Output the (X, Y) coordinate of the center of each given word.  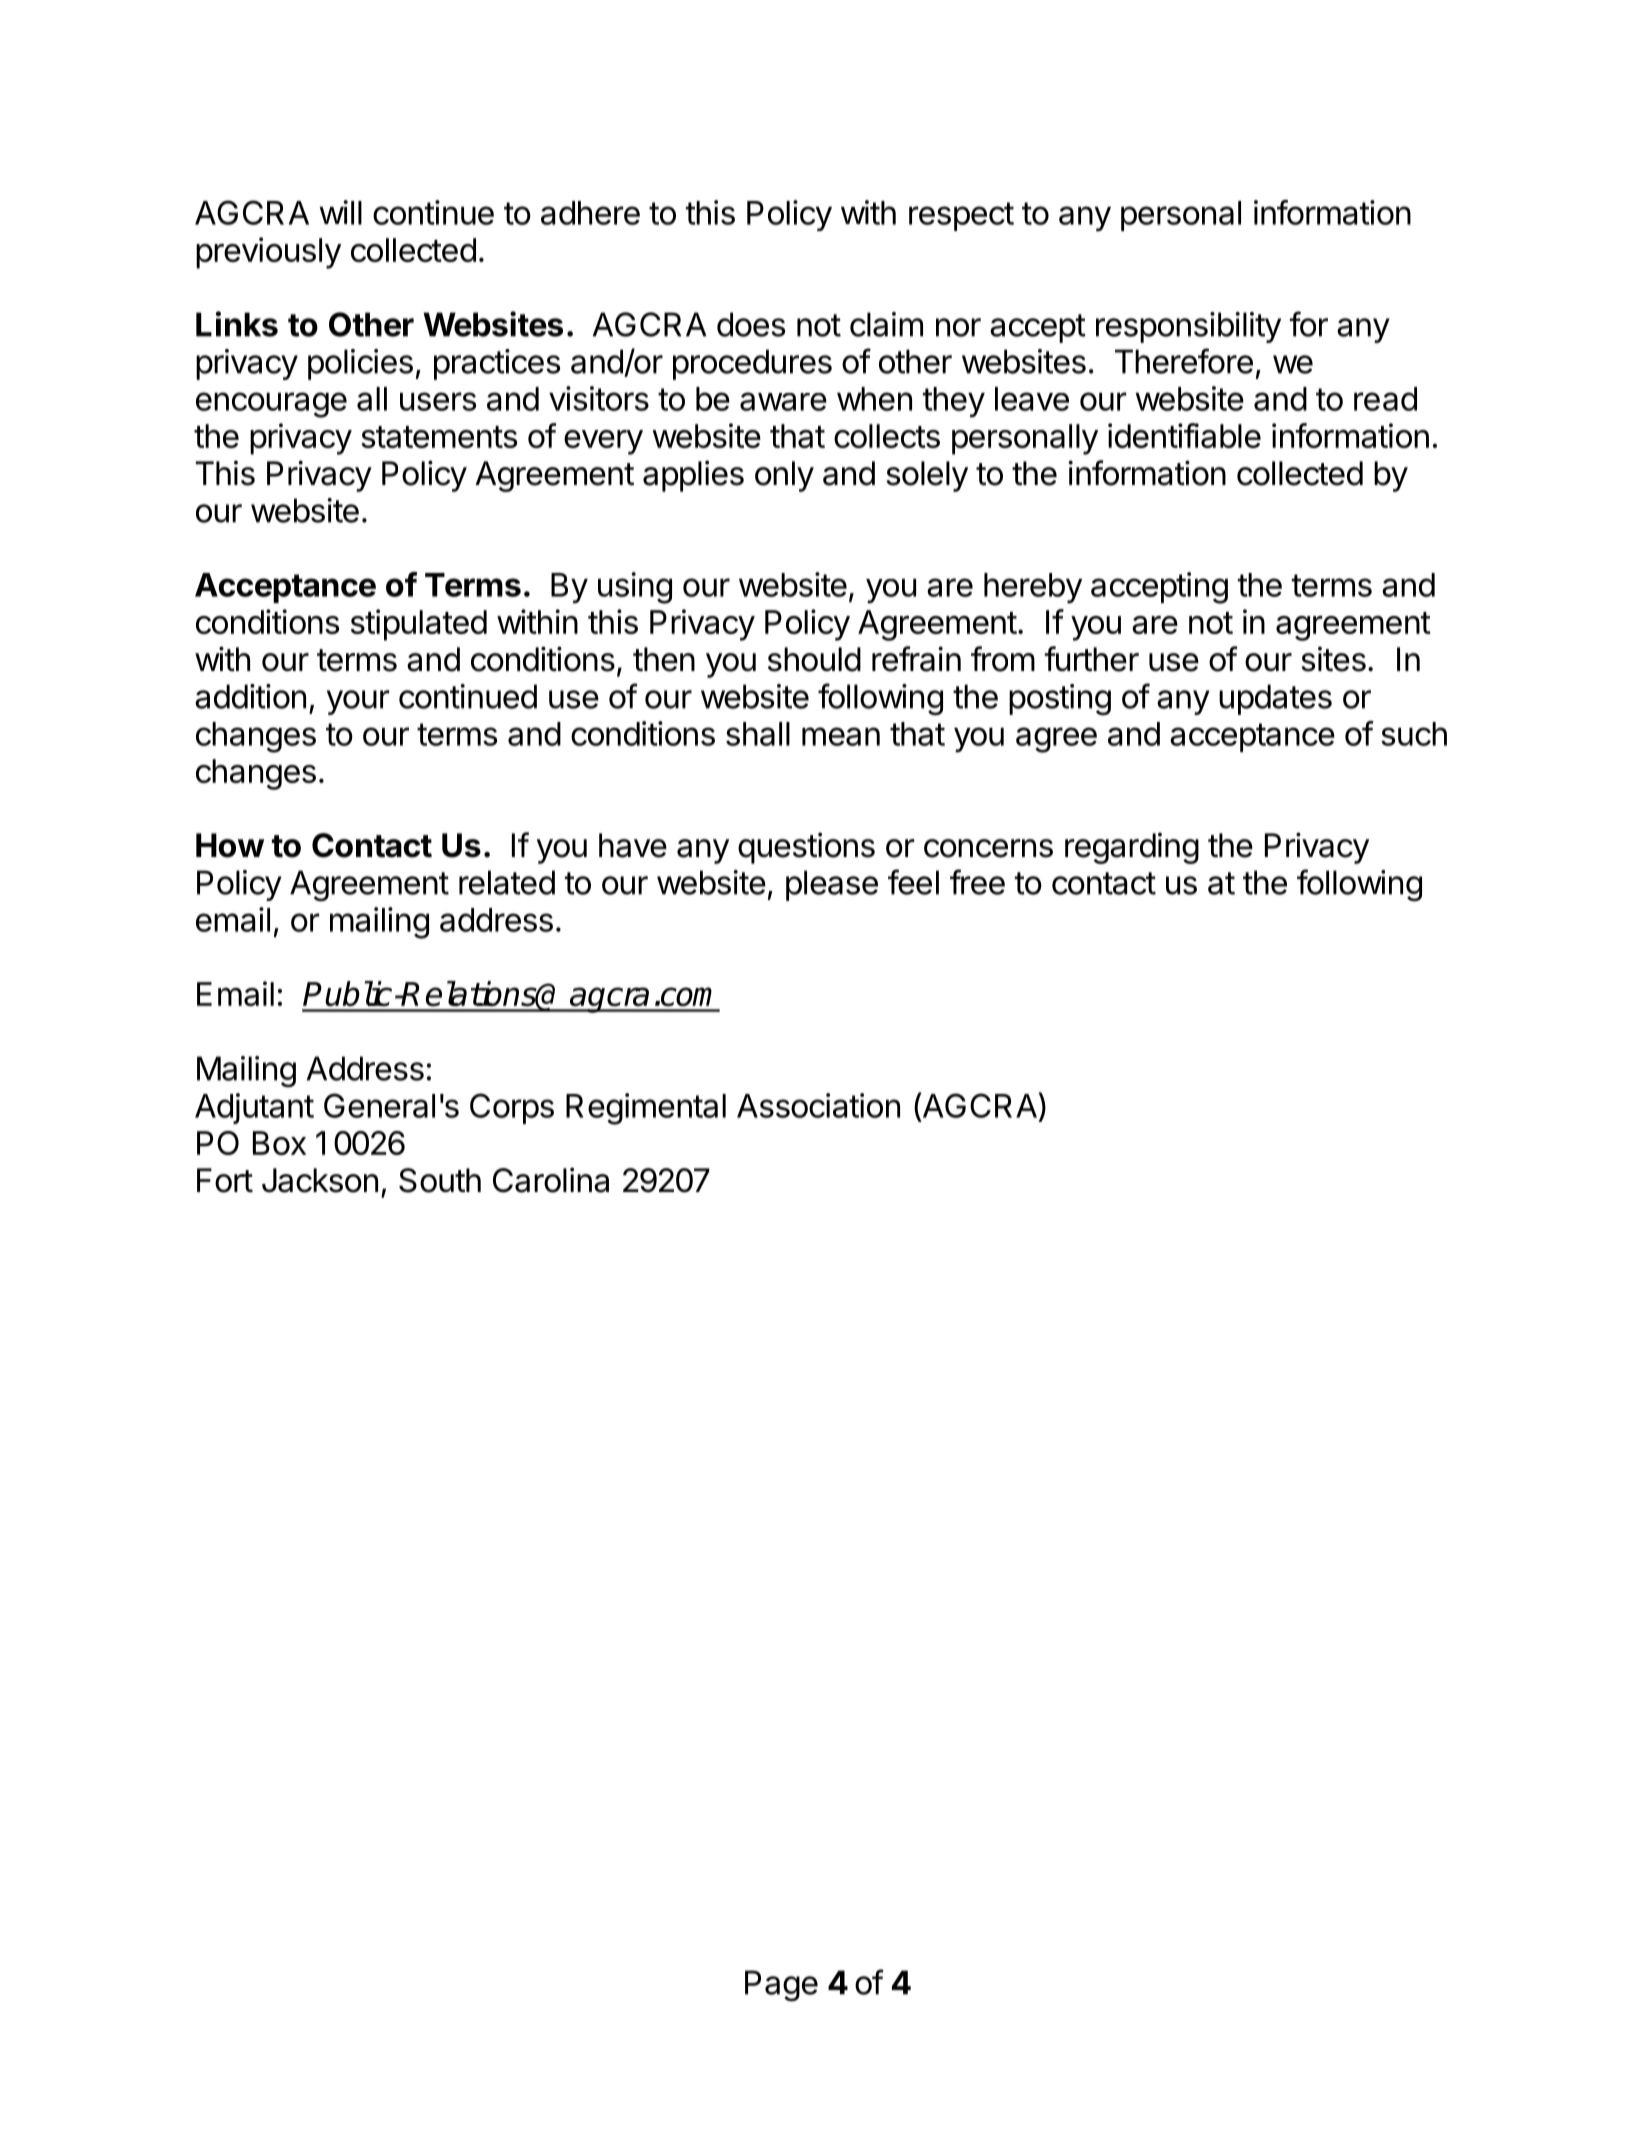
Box (279, 1143)
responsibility (1188, 327)
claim (886, 324)
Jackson (320, 1180)
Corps (512, 1108)
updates (1275, 699)
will (340, 212)
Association (818, 1105)
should (814, 659)
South (440, 1180)
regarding (1132, 848)
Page (781, 1986)
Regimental (646, 1109)
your (358, 702)
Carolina (551, 1180)
